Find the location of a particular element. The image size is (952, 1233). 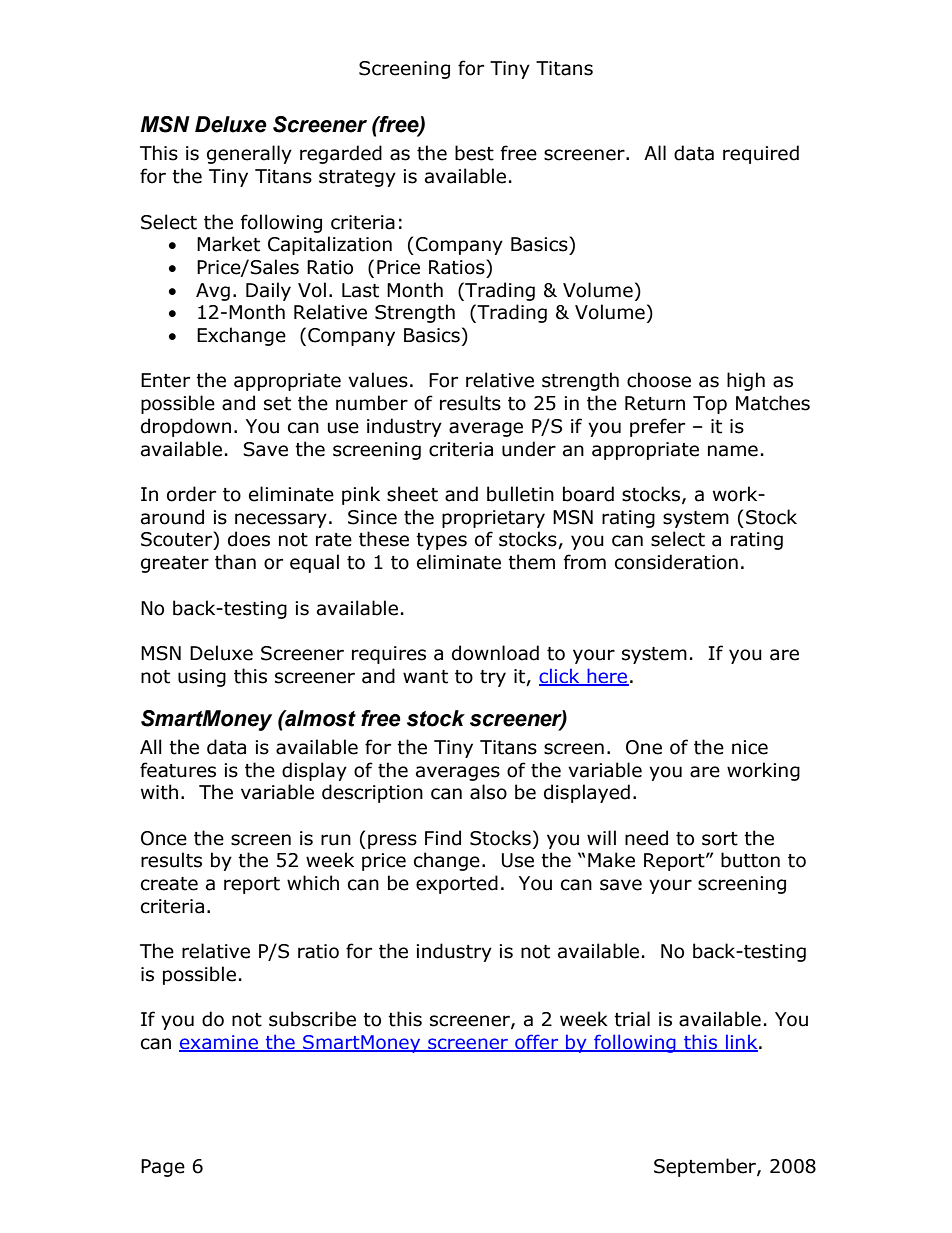

proprietary is located at coordinates (493, 519).
